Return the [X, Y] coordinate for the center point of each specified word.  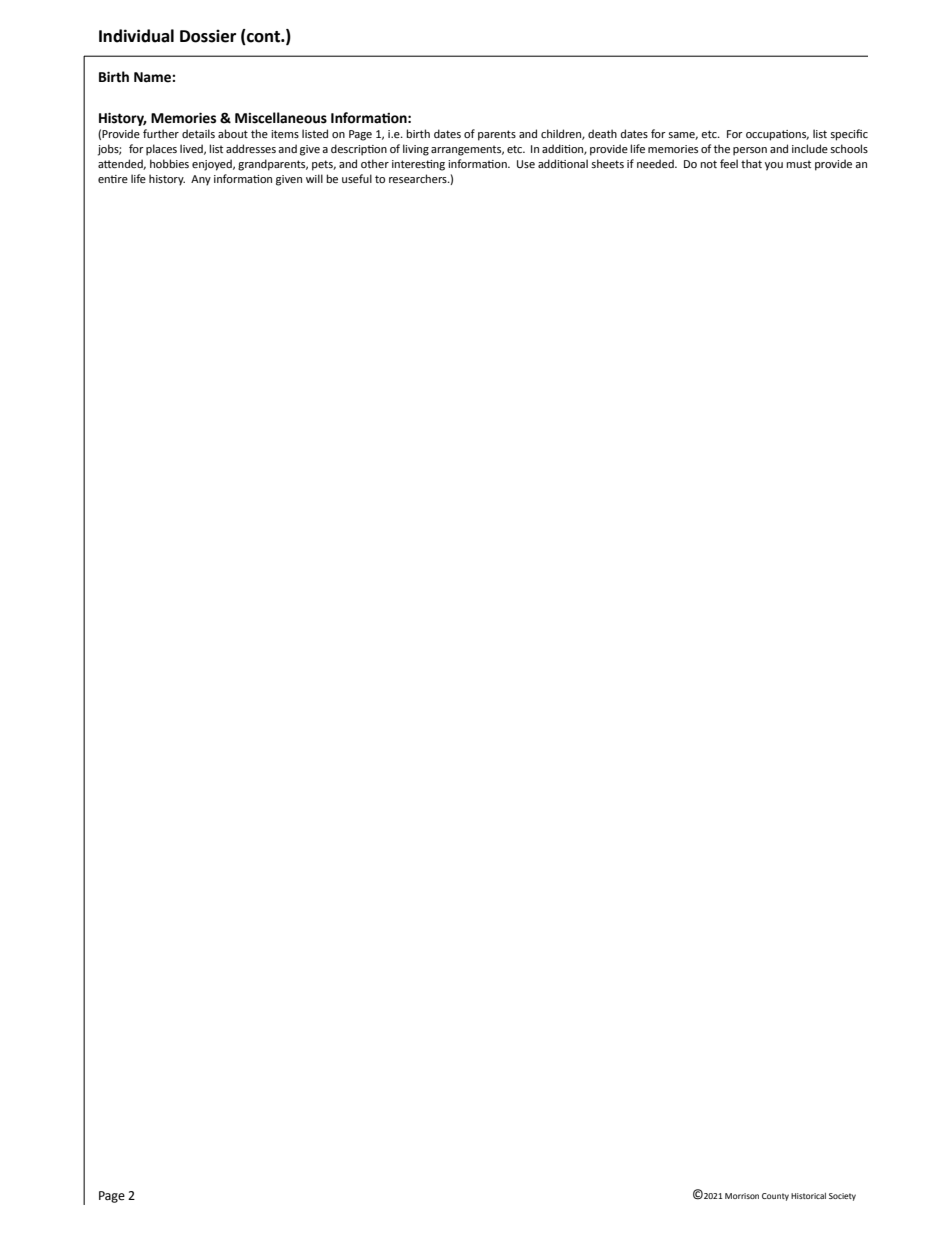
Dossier [208, 36]
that [751, 163]
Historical [808, 1196]
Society [842, 1197]
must [798, 164]
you [774, 166]
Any [201, 180]
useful [357, 178]
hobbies [169, 163]
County [775, 1197]
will [314, 178]
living [416, 150]
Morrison [742, 1196]
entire [113, 179]
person [750, 151]
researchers [419, 178]
